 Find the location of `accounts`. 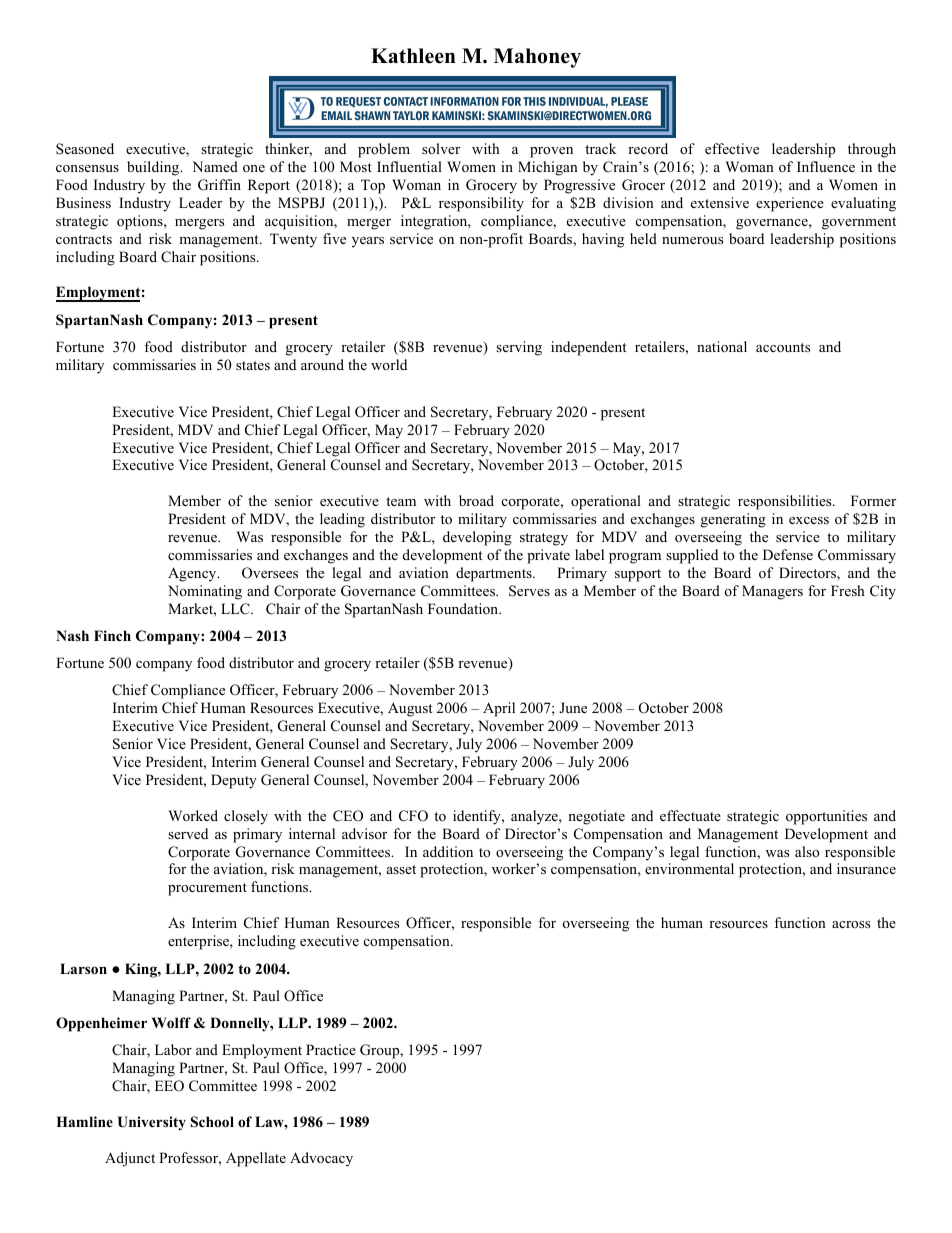

accounts is located at coordinates (783, 347).
